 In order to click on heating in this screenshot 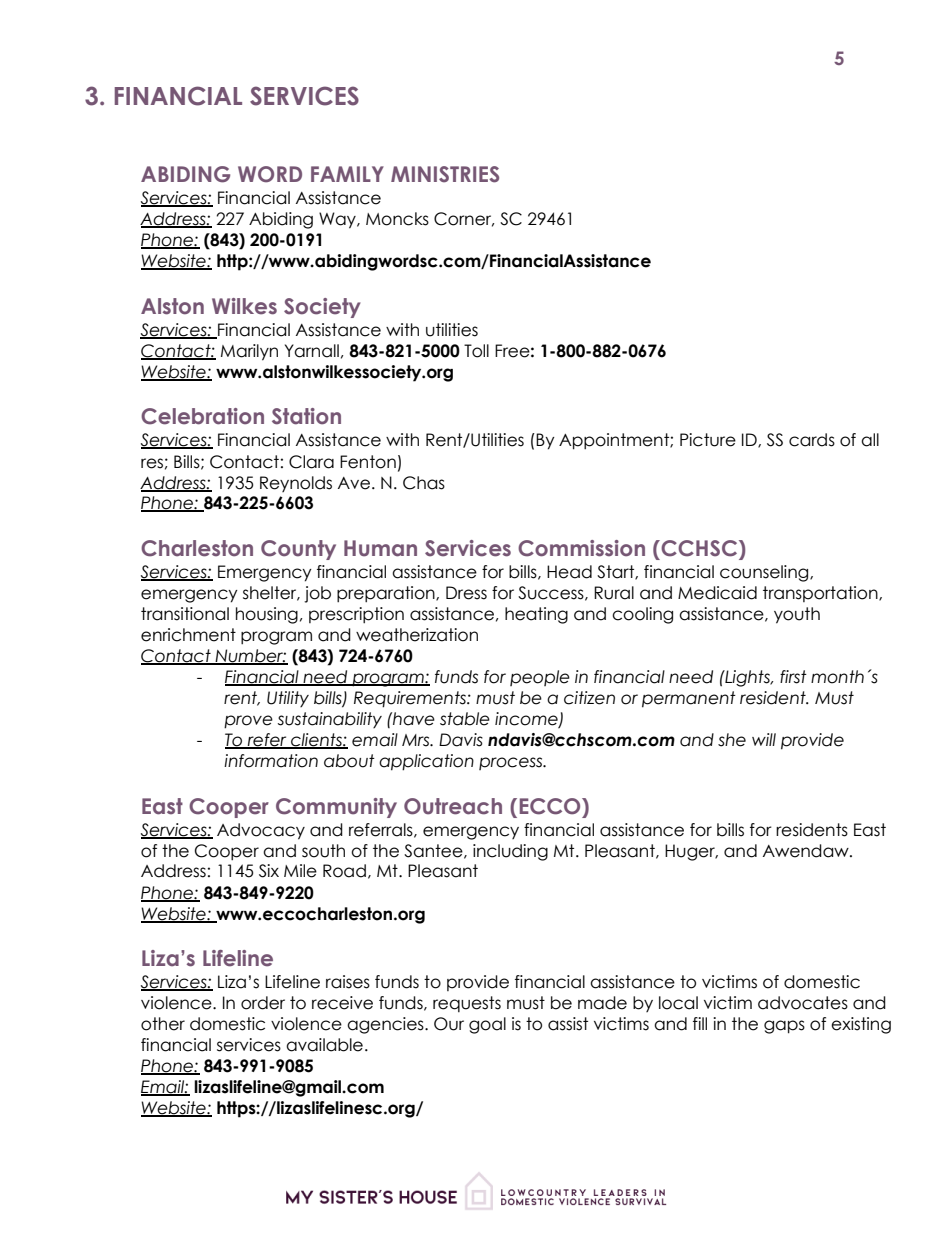, I will do `click(536, 615)`.
